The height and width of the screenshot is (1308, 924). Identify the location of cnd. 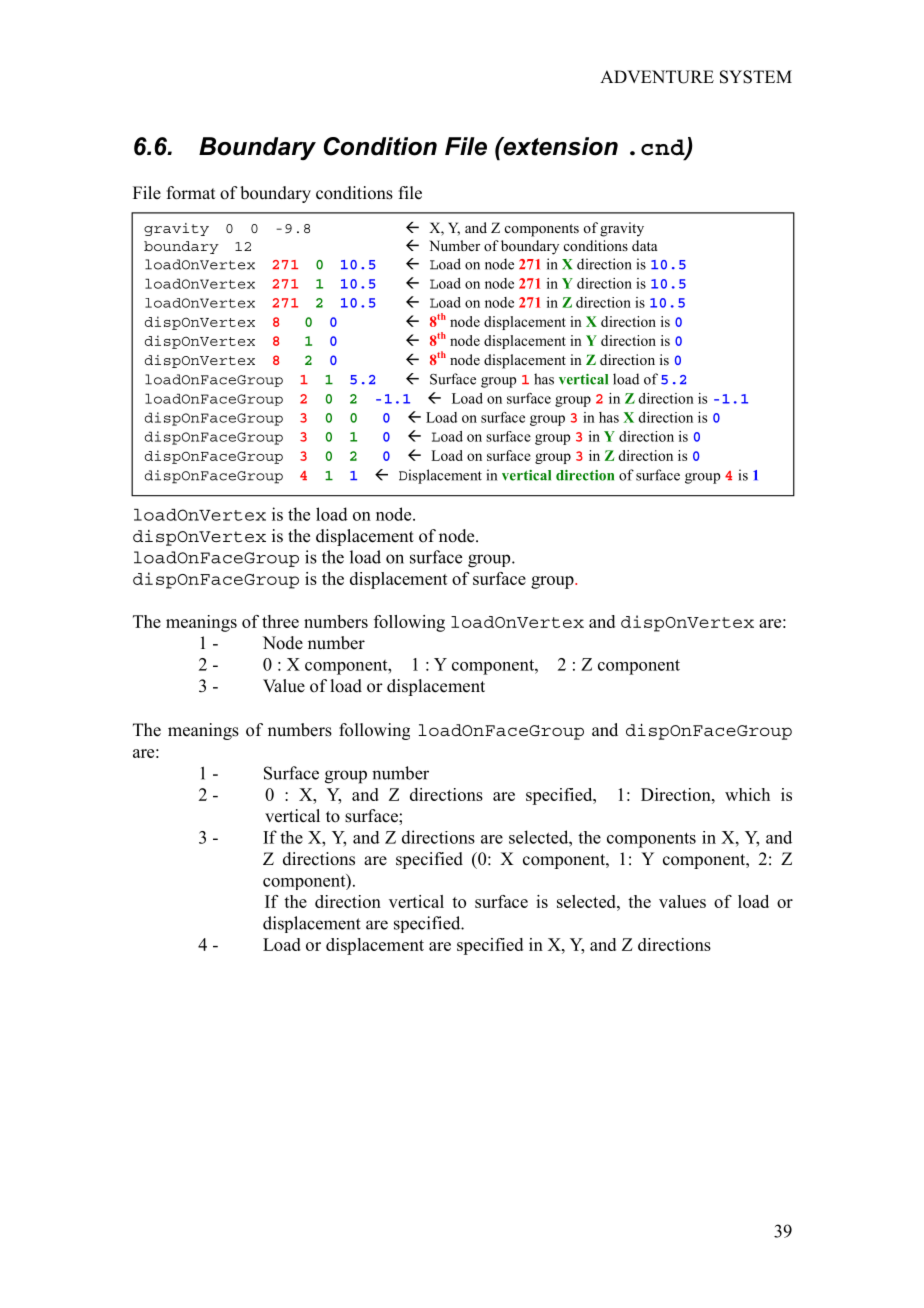
(664, 148).
